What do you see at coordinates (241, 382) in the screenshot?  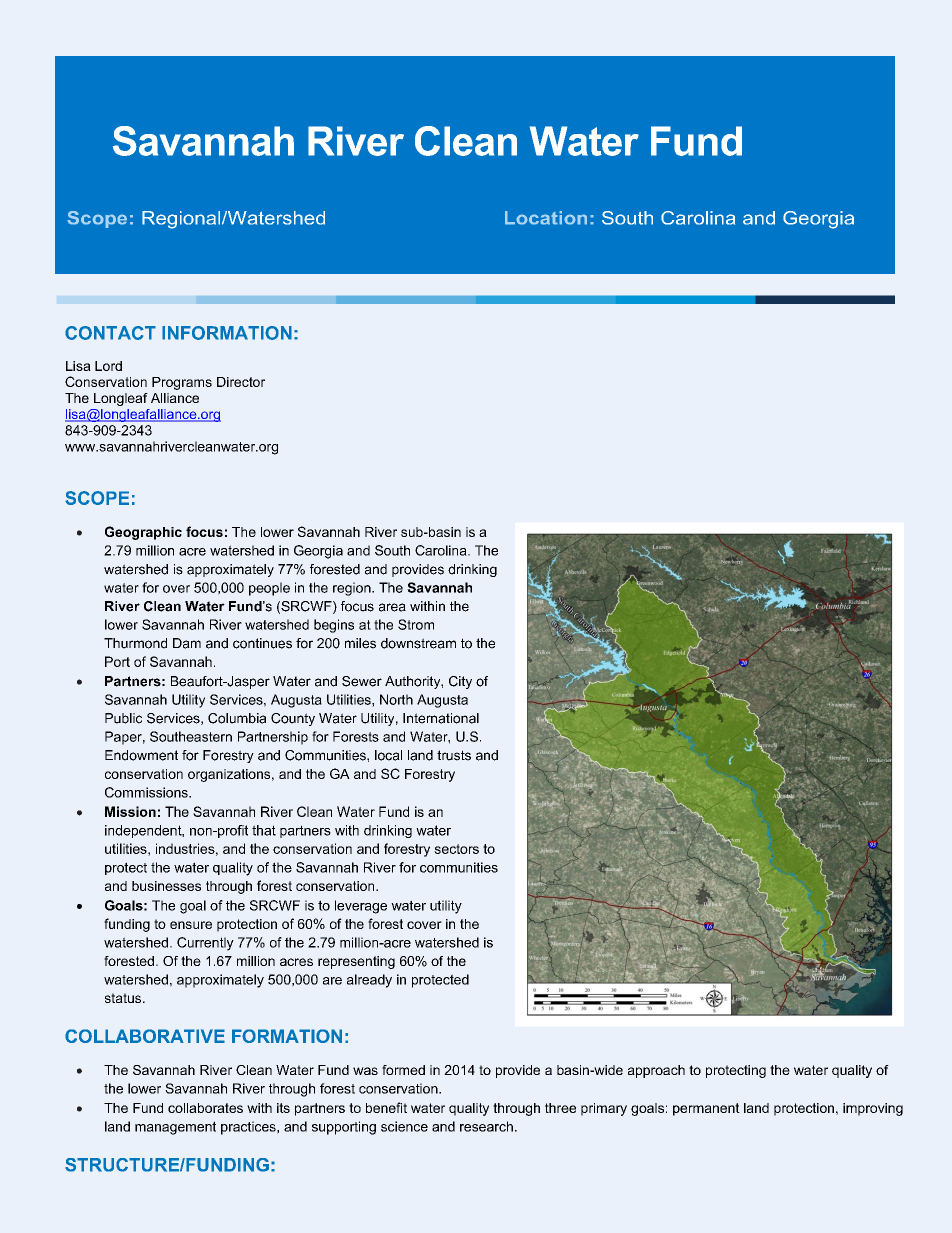 I see `Director` at bounding box center [241, 382].
